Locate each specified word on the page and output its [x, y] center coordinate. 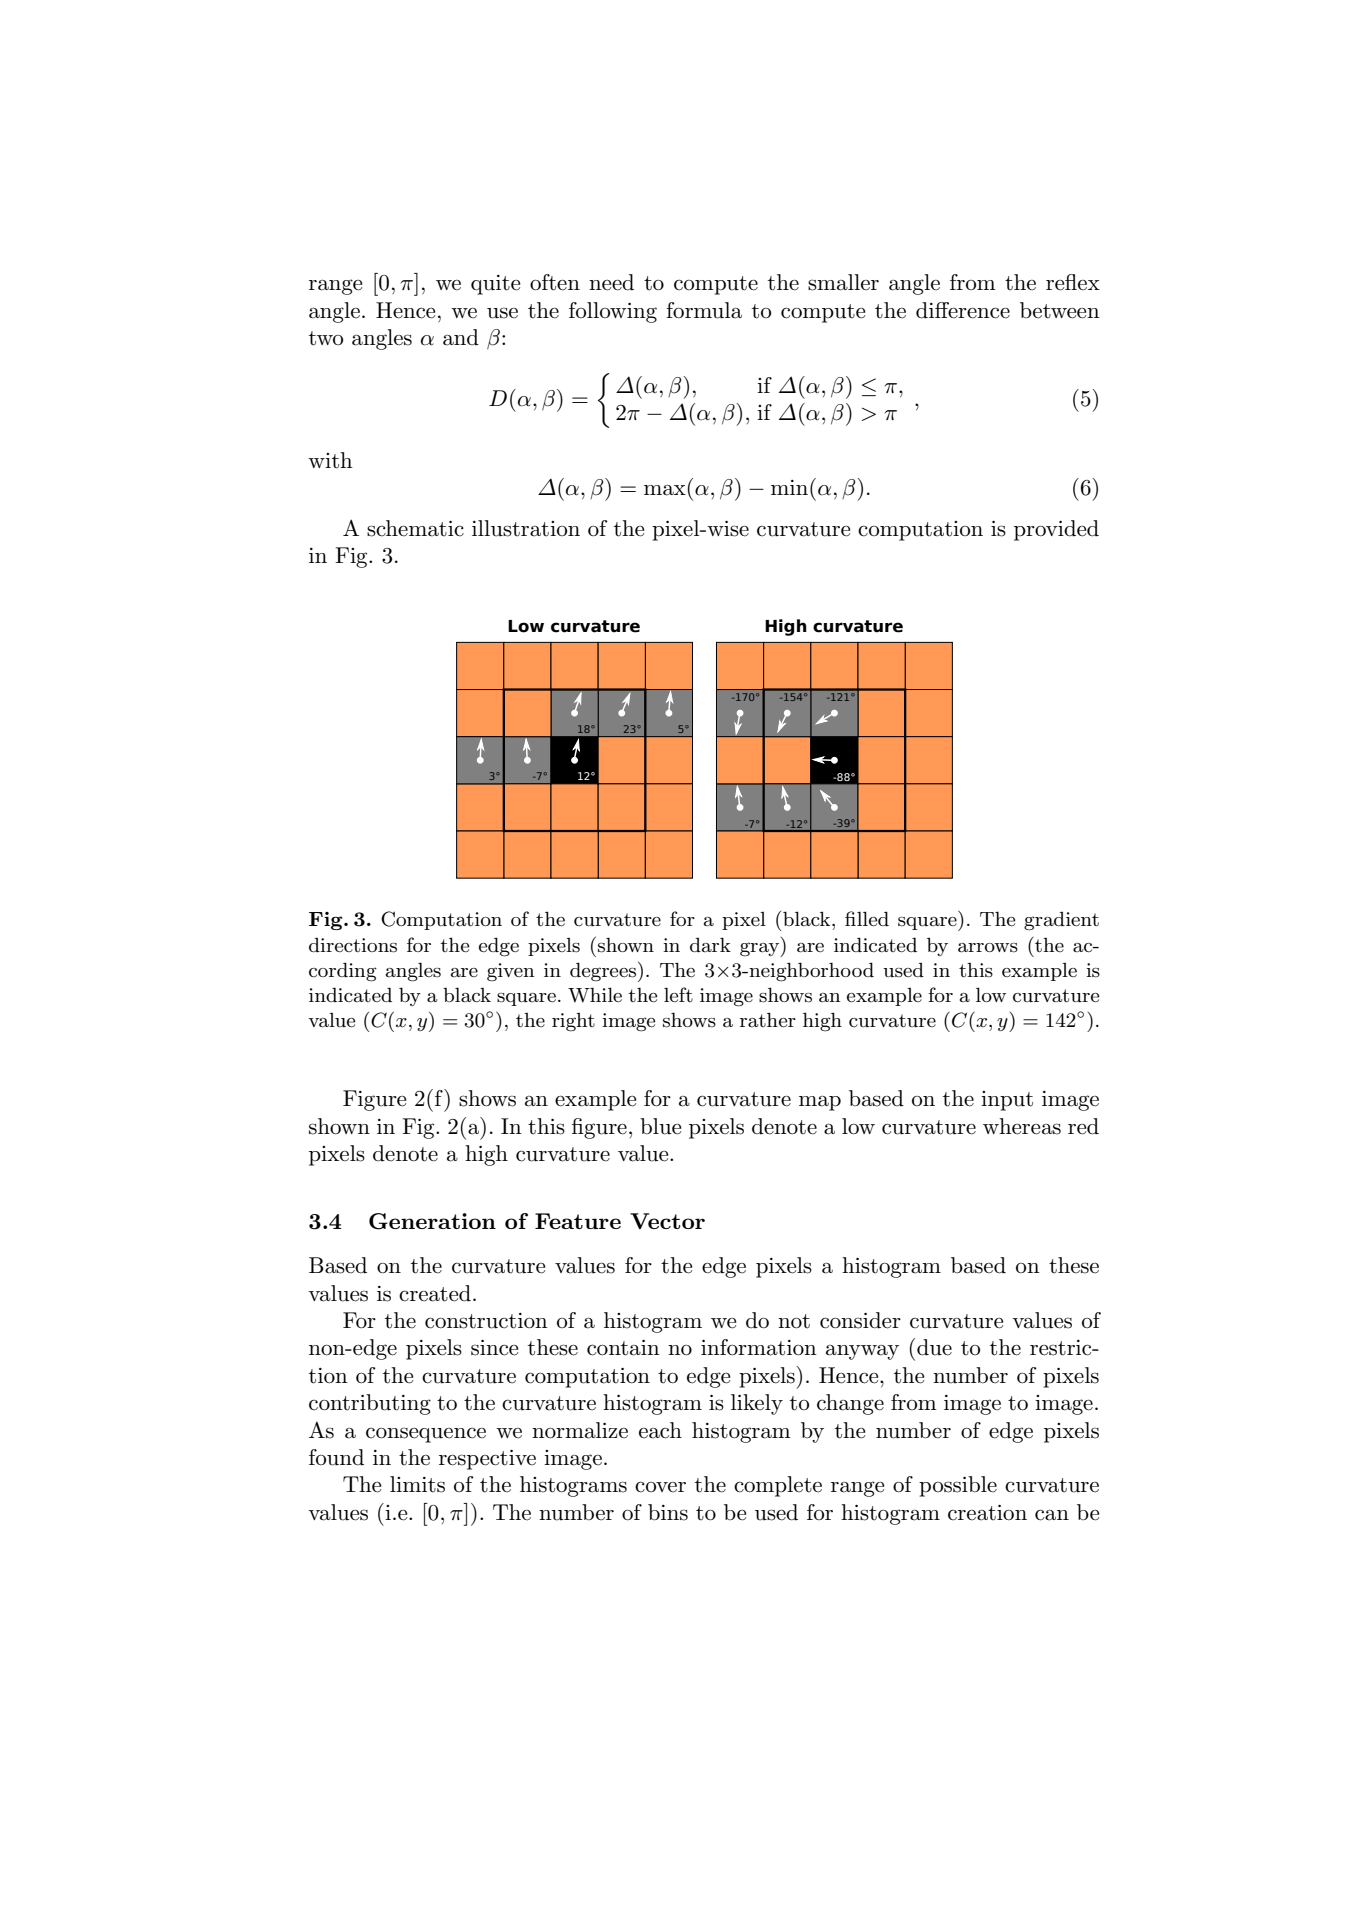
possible [958, 1486]
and [461, 337]
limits [417, 1484]
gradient [1061, 921]
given [511, 972]
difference [963, 310]
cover [660, 1487]
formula [704, 310]
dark [710, 944]
